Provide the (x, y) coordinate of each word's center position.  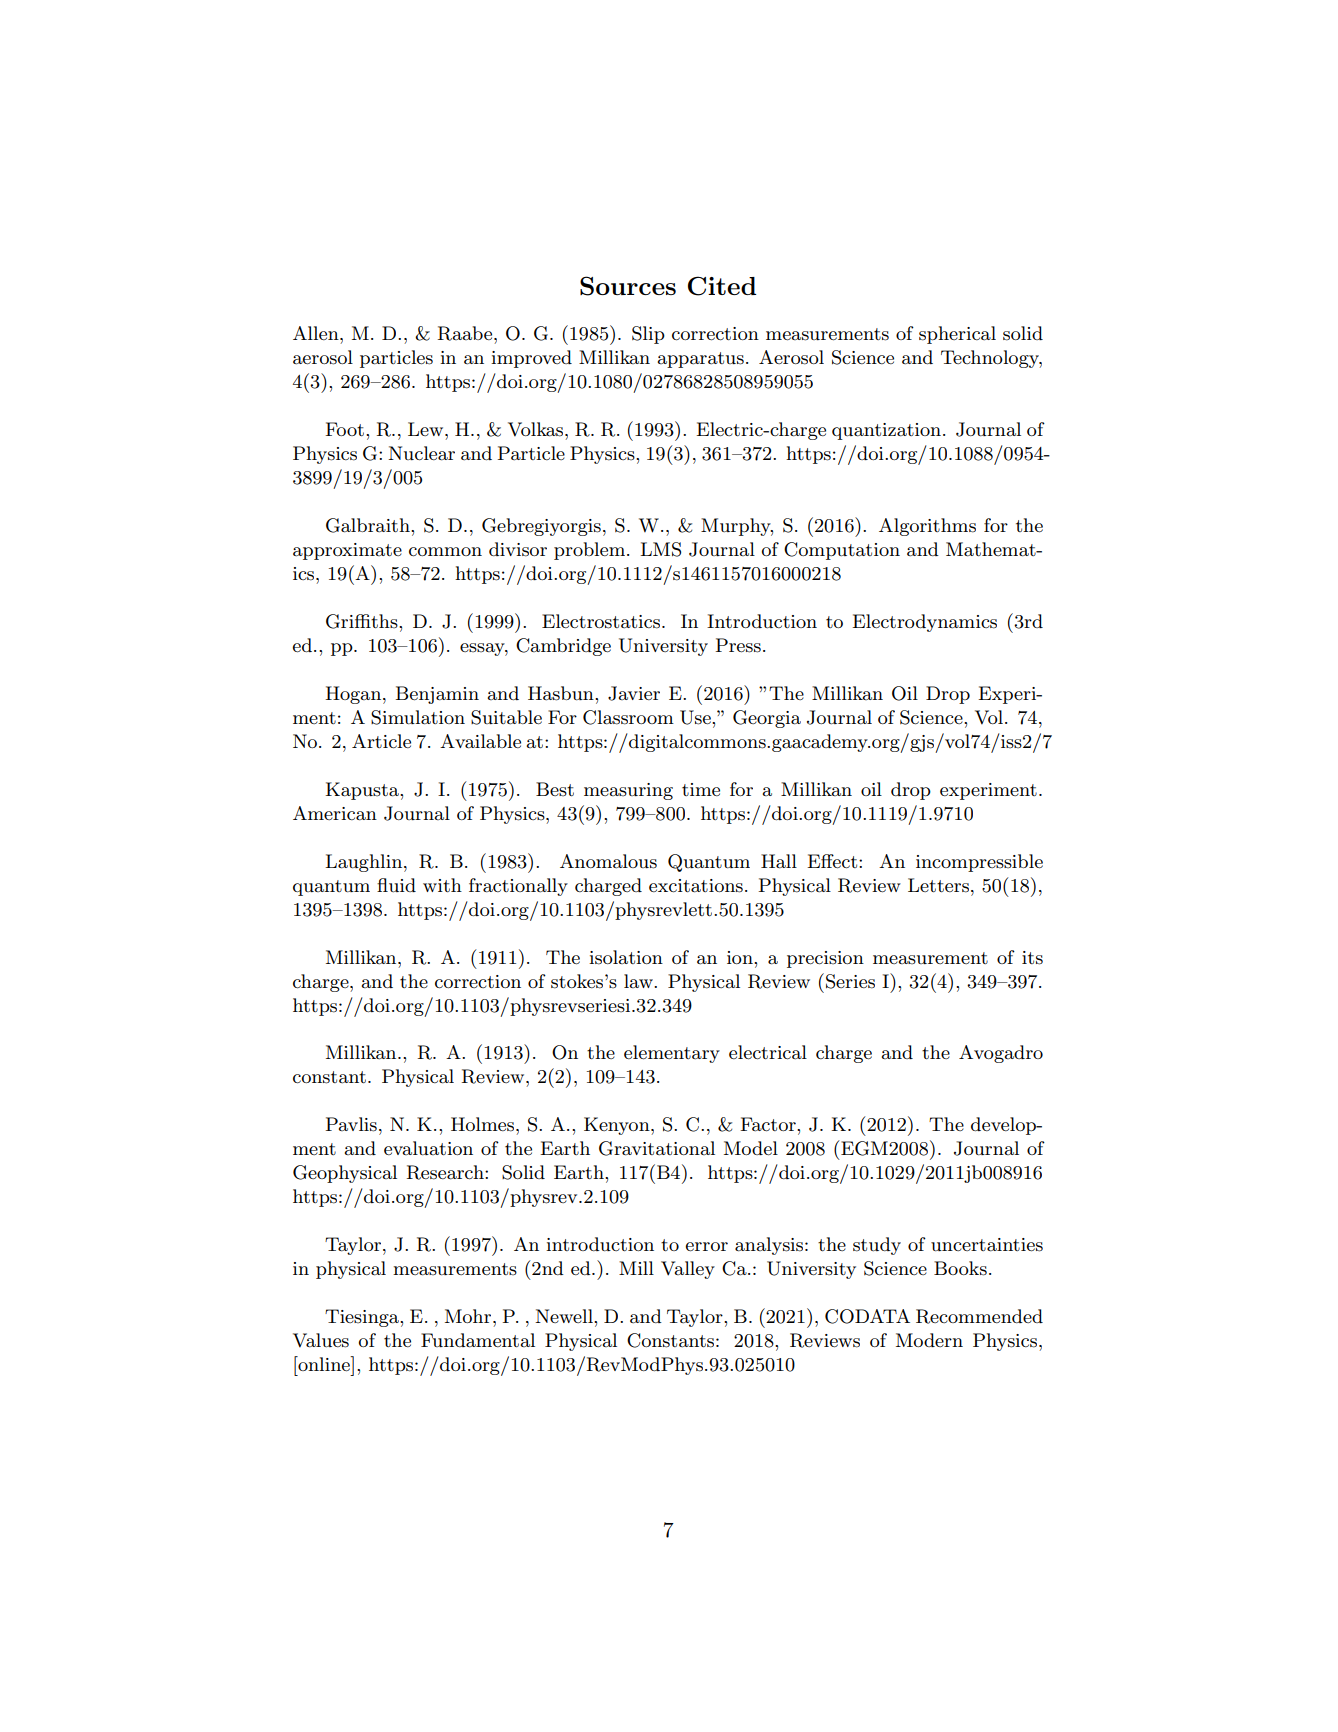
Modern (929, 1340)
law (639, 981)
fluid (396, 885)
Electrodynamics (924, 623)
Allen (317, 333)
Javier (634, 693)
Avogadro (1001, 1054)
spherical (957, 335)
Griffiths (363, 621)
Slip (648, 335)
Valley (688, 1270)
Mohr (469, 1316)
